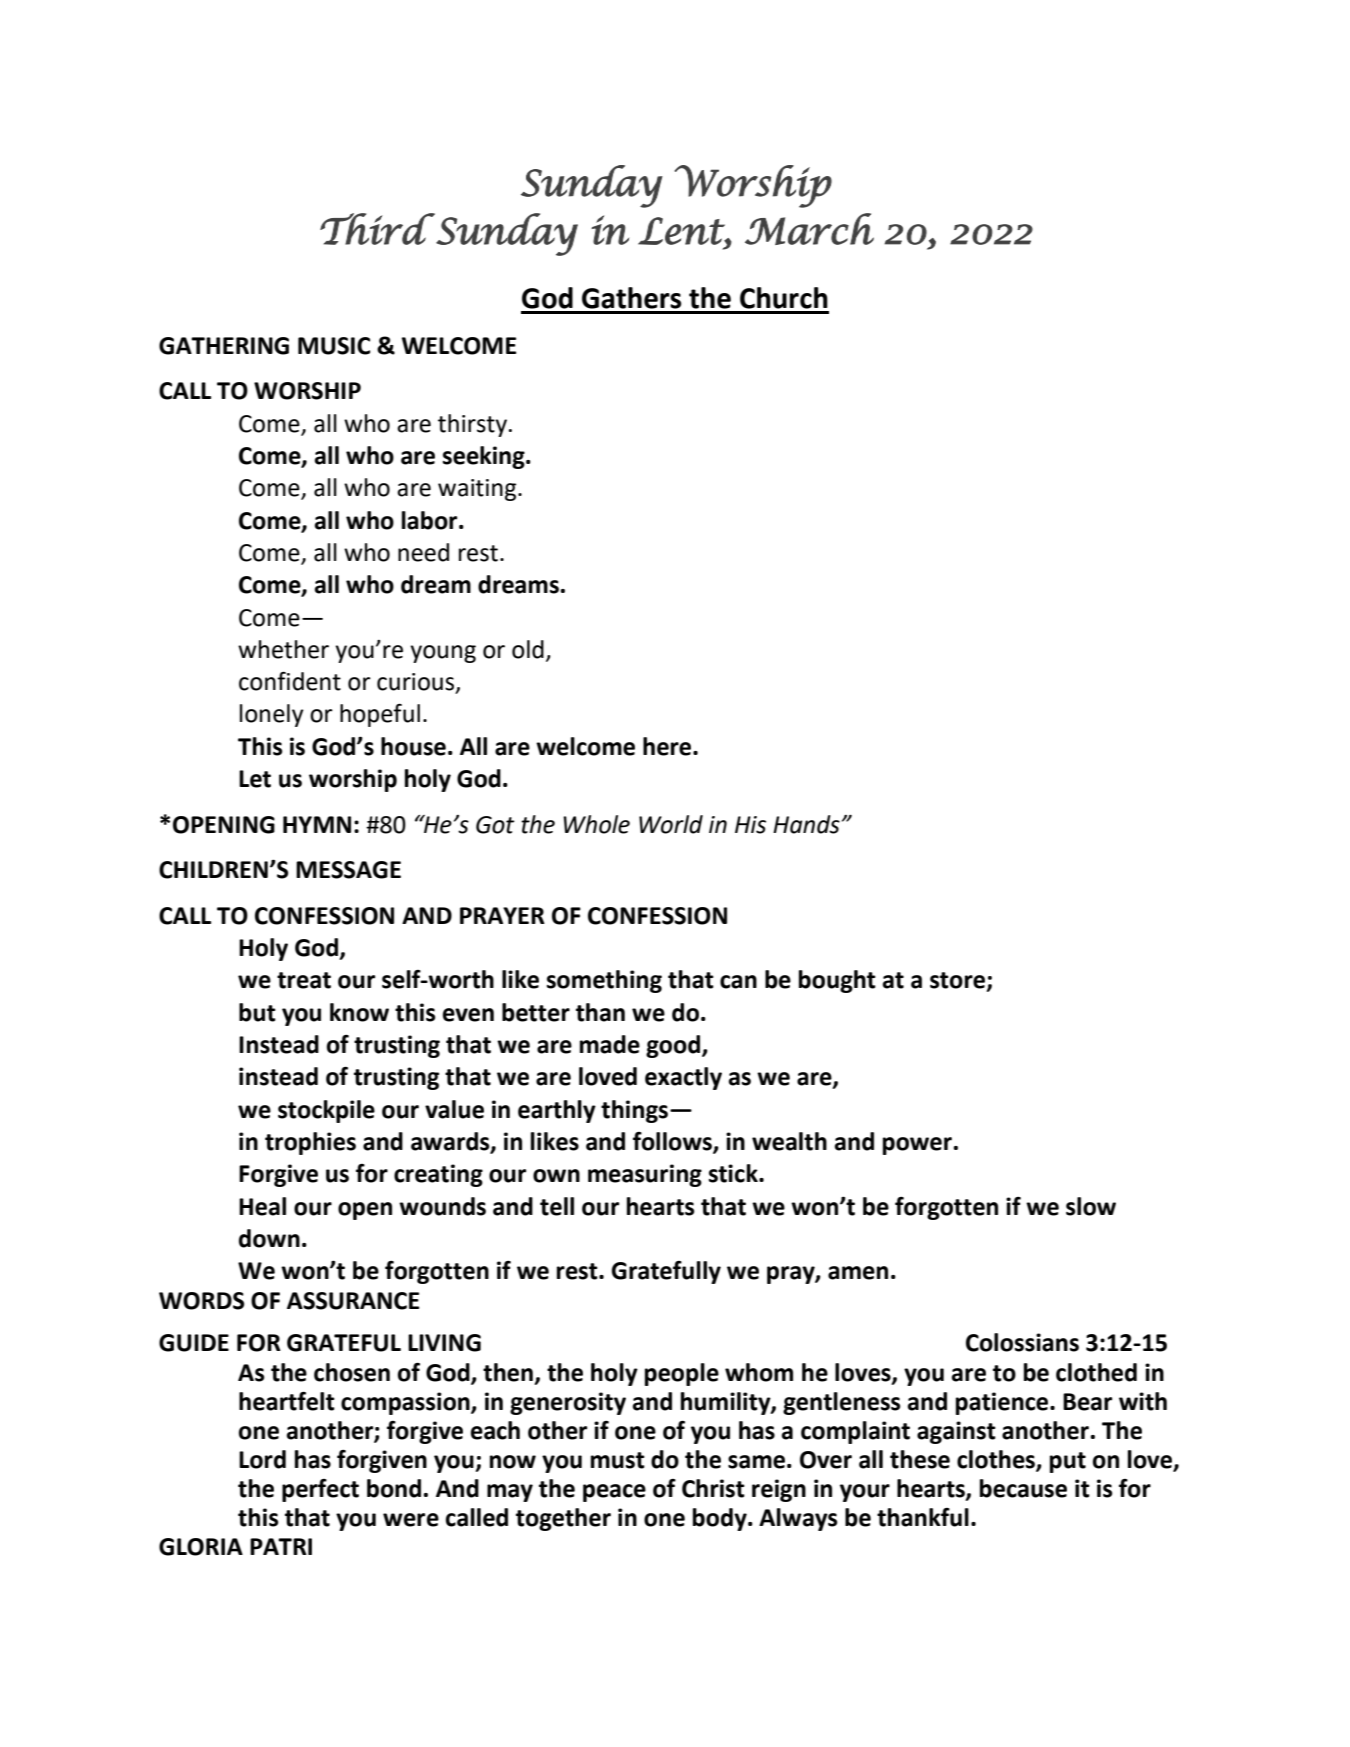 This document has height=1747, width=1350. What do you see at coordinates (806, 824) in the document?
I see `Hands` at bounding box center [806, 824].
